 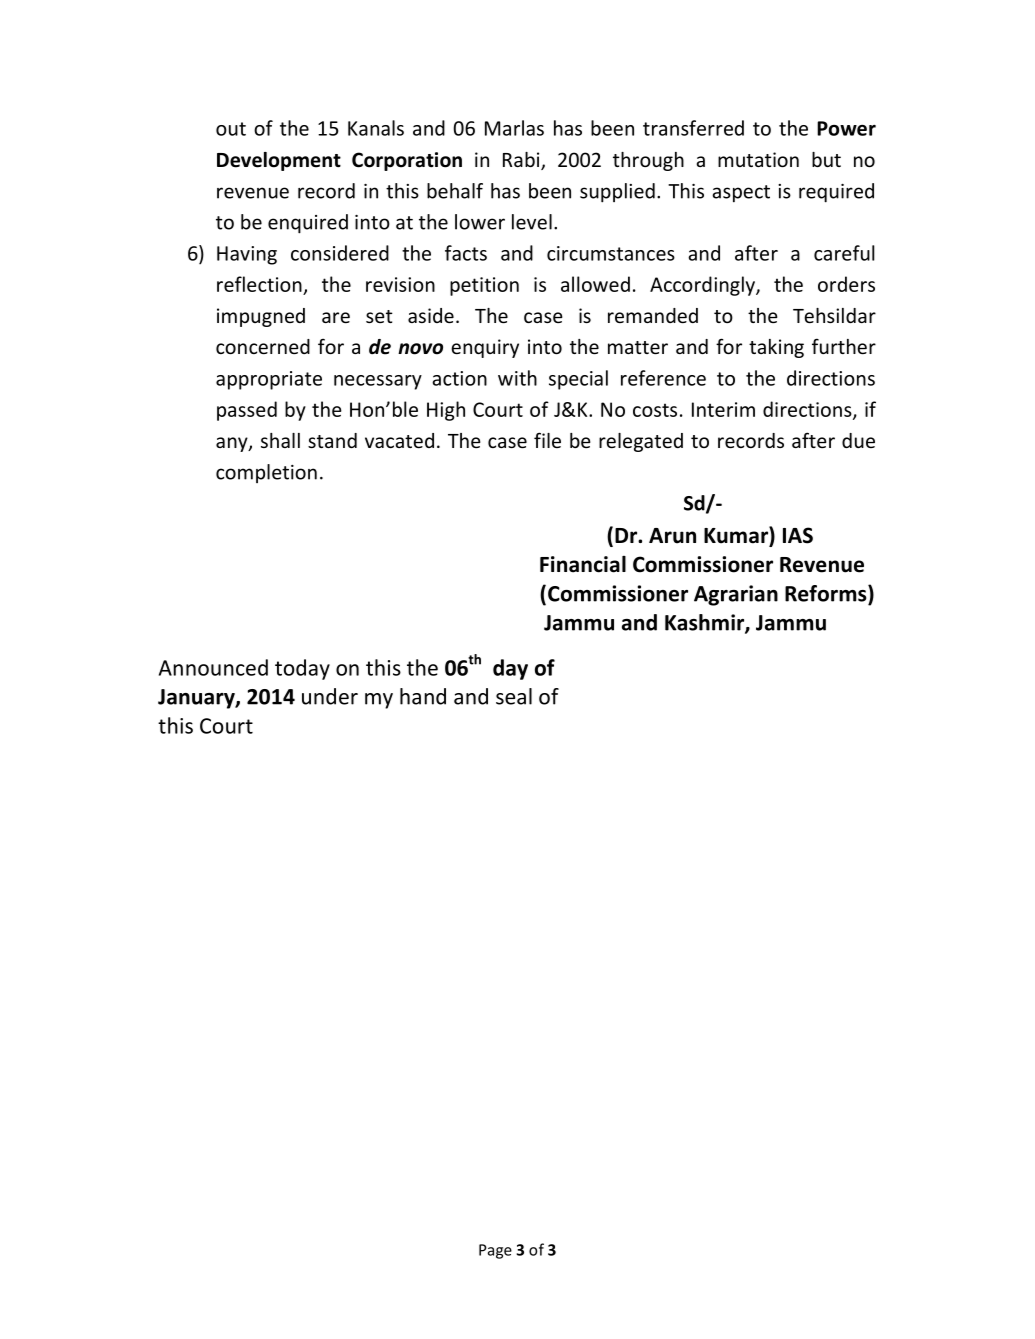 I want to click on under, so click(x=330, y=696).
